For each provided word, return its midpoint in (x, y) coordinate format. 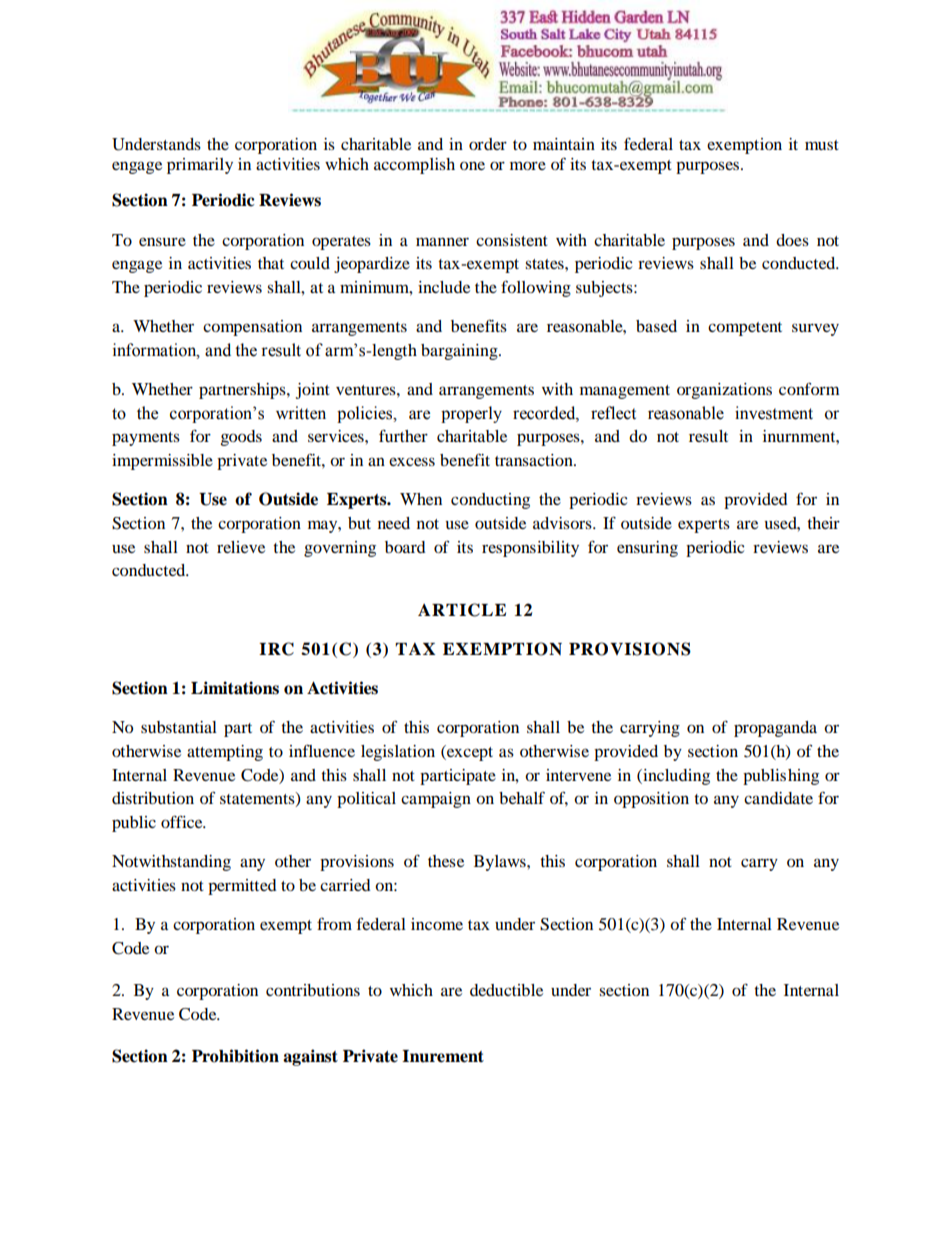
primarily (200, 166)
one (472, 165)
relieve (241, 547)
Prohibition (235, 1056)
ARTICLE (462, 610)
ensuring (647, 549)
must (822, 145)
